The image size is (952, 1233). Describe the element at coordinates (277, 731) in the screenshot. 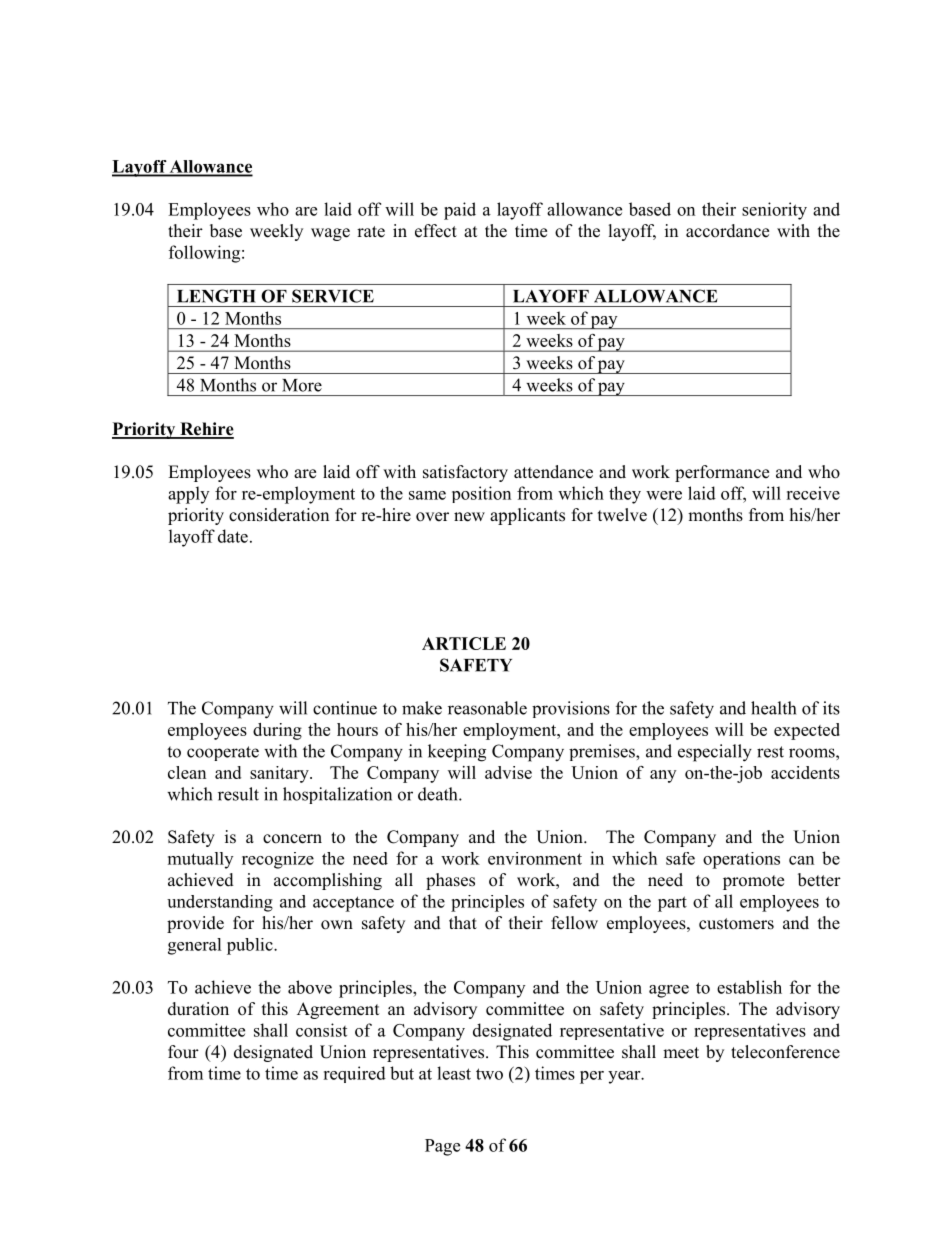

I see `during` at that location.
